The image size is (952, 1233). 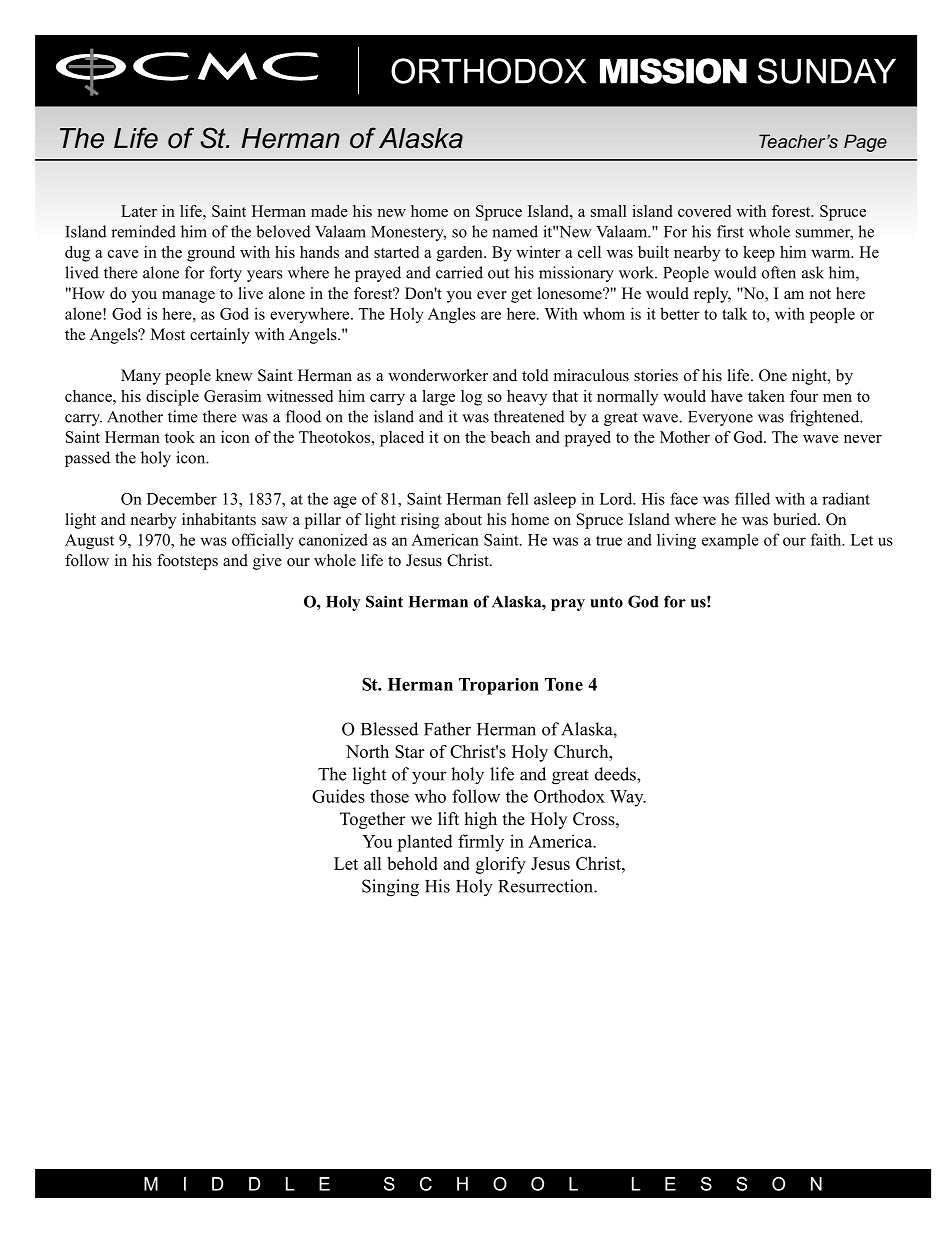 What do you see at coordinates (628, 798) in the screenshot?
I see `Way` at bounding box center [628, 798].
